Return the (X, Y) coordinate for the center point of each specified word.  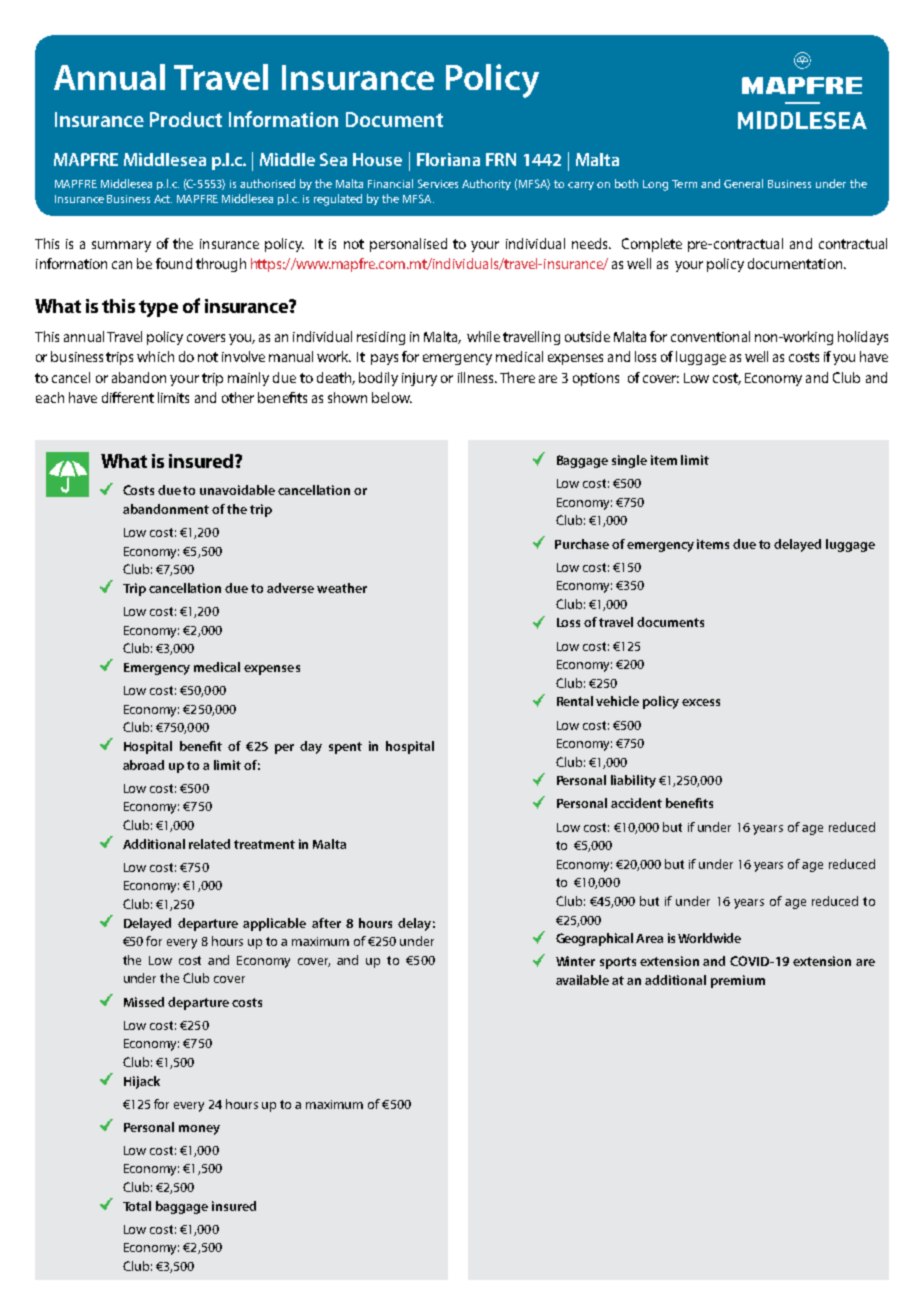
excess (701, 702)
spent (345, 748)
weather (342, 588)
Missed (144, 1002)
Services (438, 183)
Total (137, 1206)
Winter (575, 961)
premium (738, 981)
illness (477, 377)
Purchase (582, 544)
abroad (143, 765)
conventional (710, 336)
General (743, 183)
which (155, 356)
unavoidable (237, 490)
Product (186, 119)
